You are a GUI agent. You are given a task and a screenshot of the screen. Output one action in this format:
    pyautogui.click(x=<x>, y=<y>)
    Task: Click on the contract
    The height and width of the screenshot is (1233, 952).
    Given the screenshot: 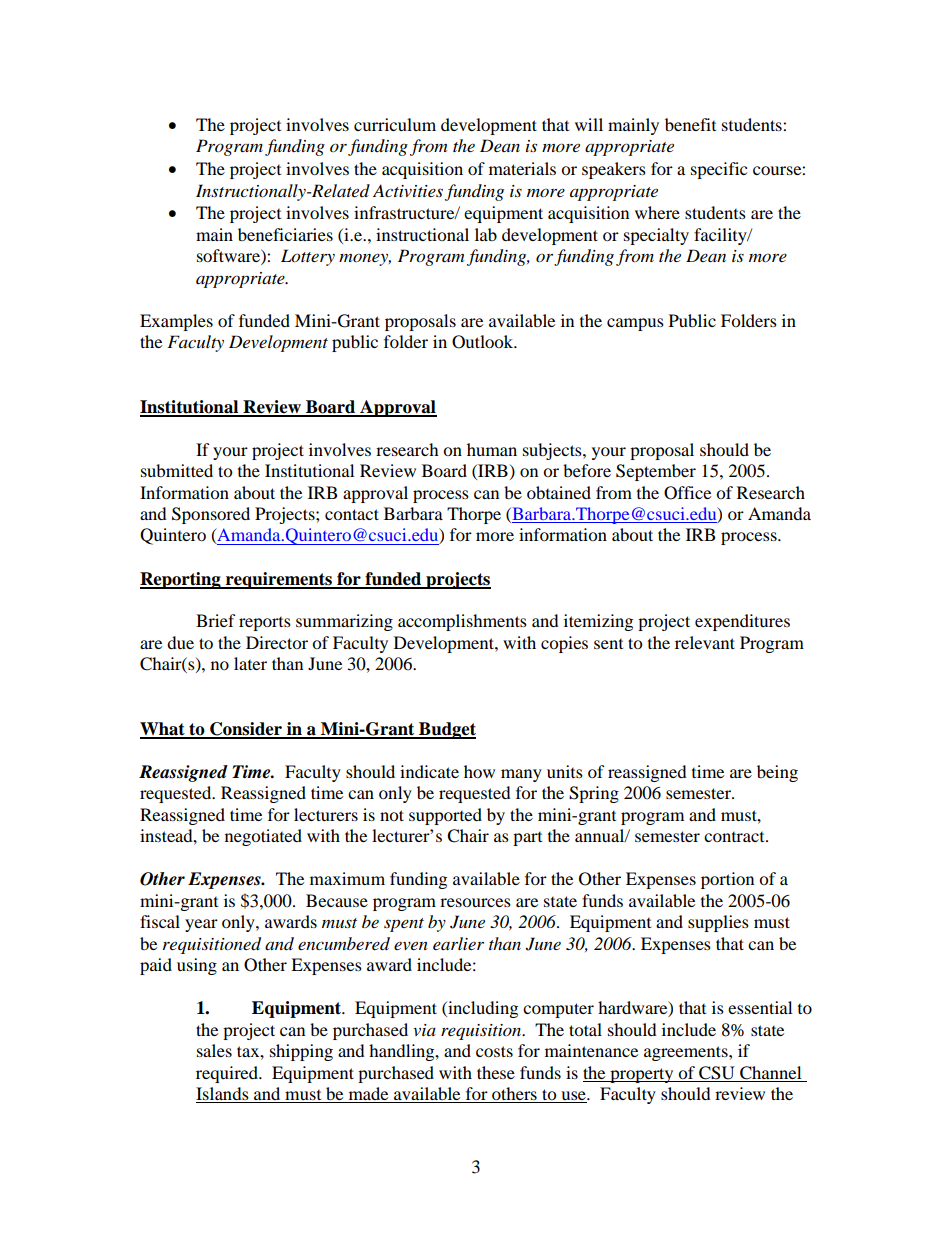 What is the action you would take?
    pyautogui.click(x=735, y=837)
